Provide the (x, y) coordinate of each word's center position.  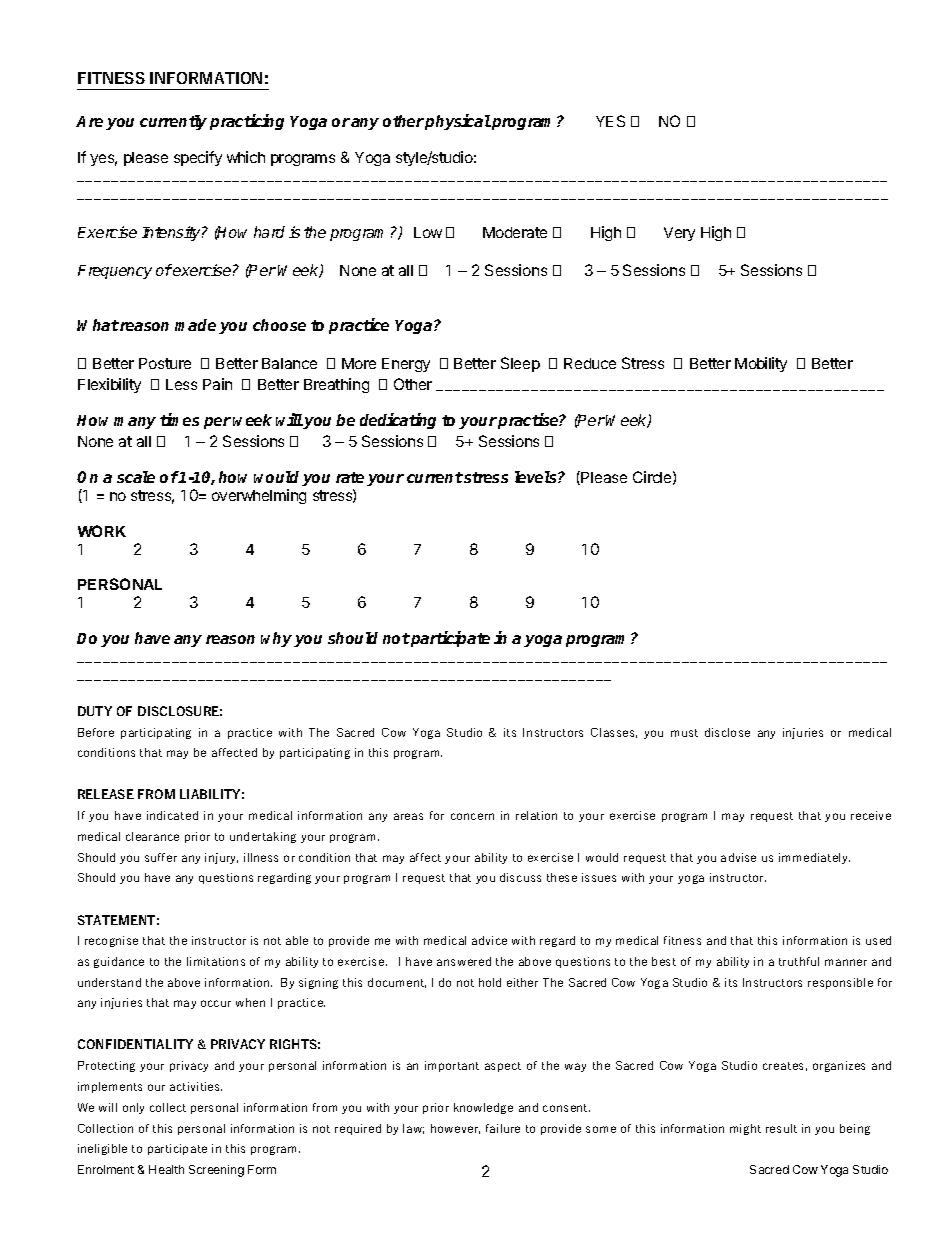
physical (458, 122)
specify (198, 158)
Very (679, 234)
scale (136, 477)
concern (472, 816)
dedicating (398, 421)
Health (166, 1169)
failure (503, 1128)
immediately (814, 858)
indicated (172, 815)
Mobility (761, 364)
